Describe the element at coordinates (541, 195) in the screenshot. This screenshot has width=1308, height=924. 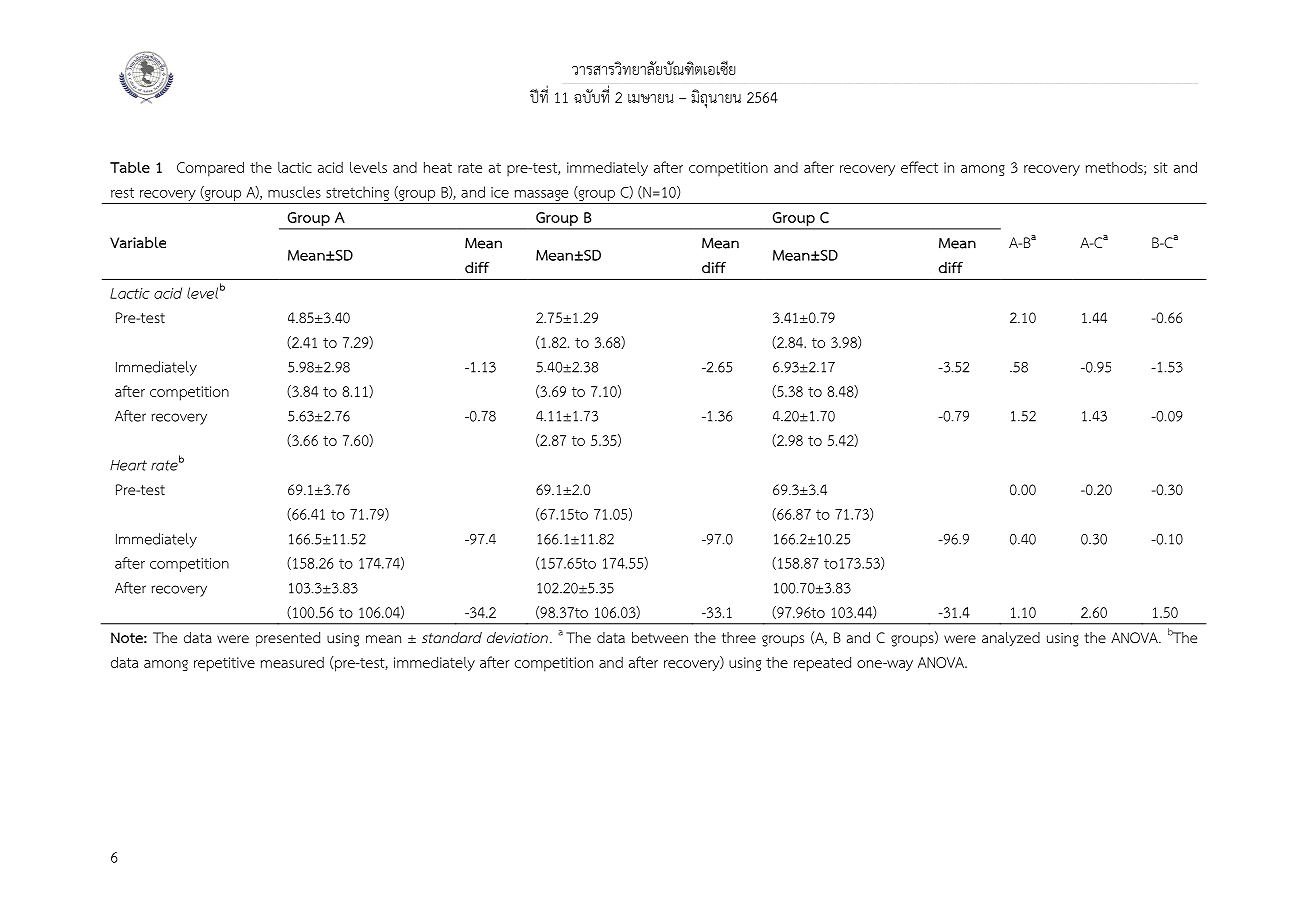
I see `massage` at that location.
